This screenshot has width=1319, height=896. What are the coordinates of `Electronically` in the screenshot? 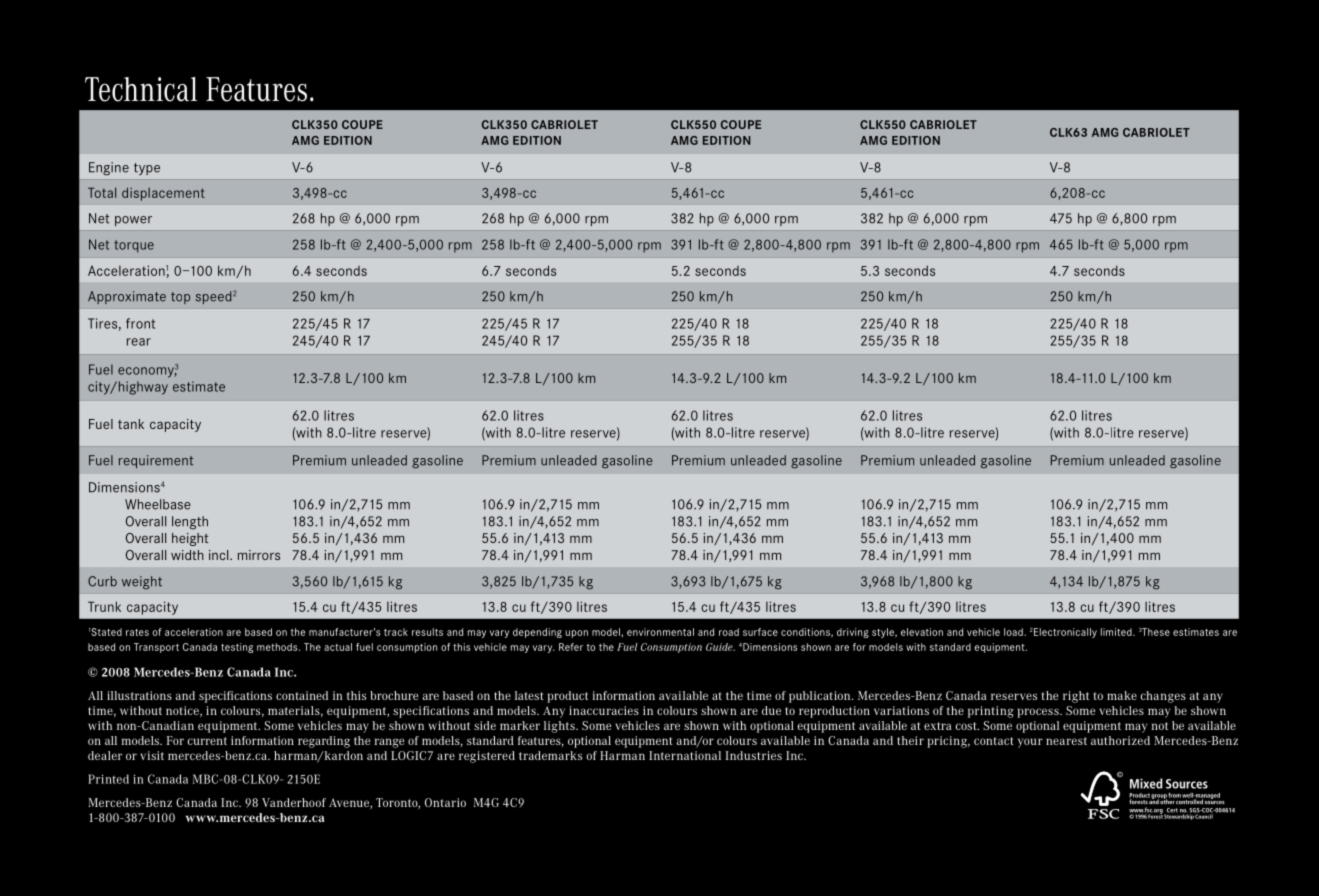 It's located at (1065, 633).
